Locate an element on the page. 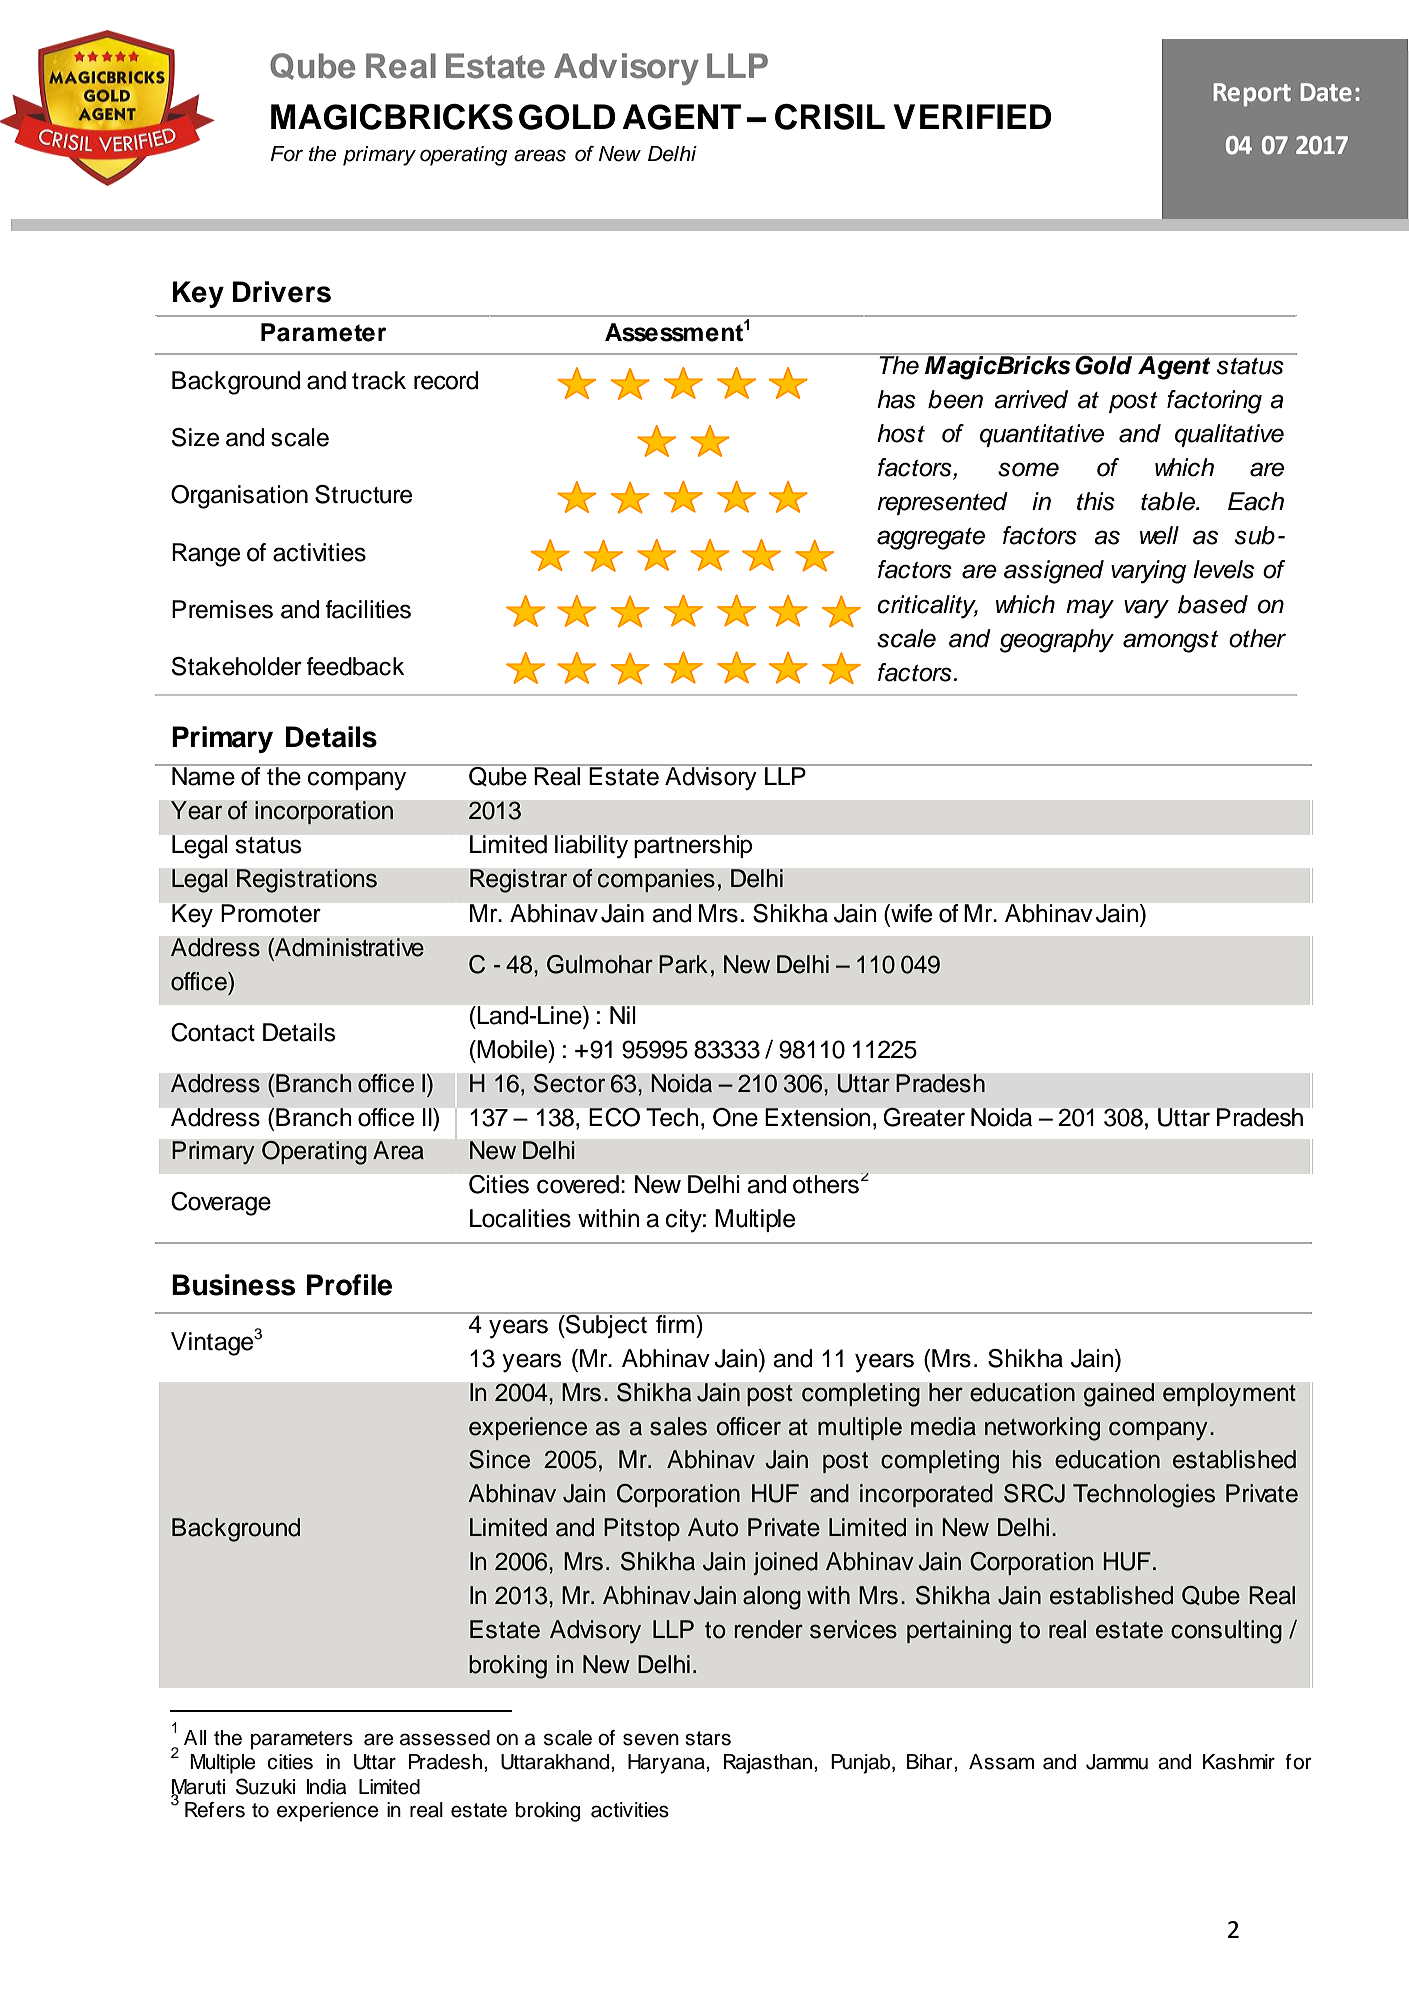 The width and height of the document is (1409, 1993). VERIFIED is located at coordinates (972, 116).
